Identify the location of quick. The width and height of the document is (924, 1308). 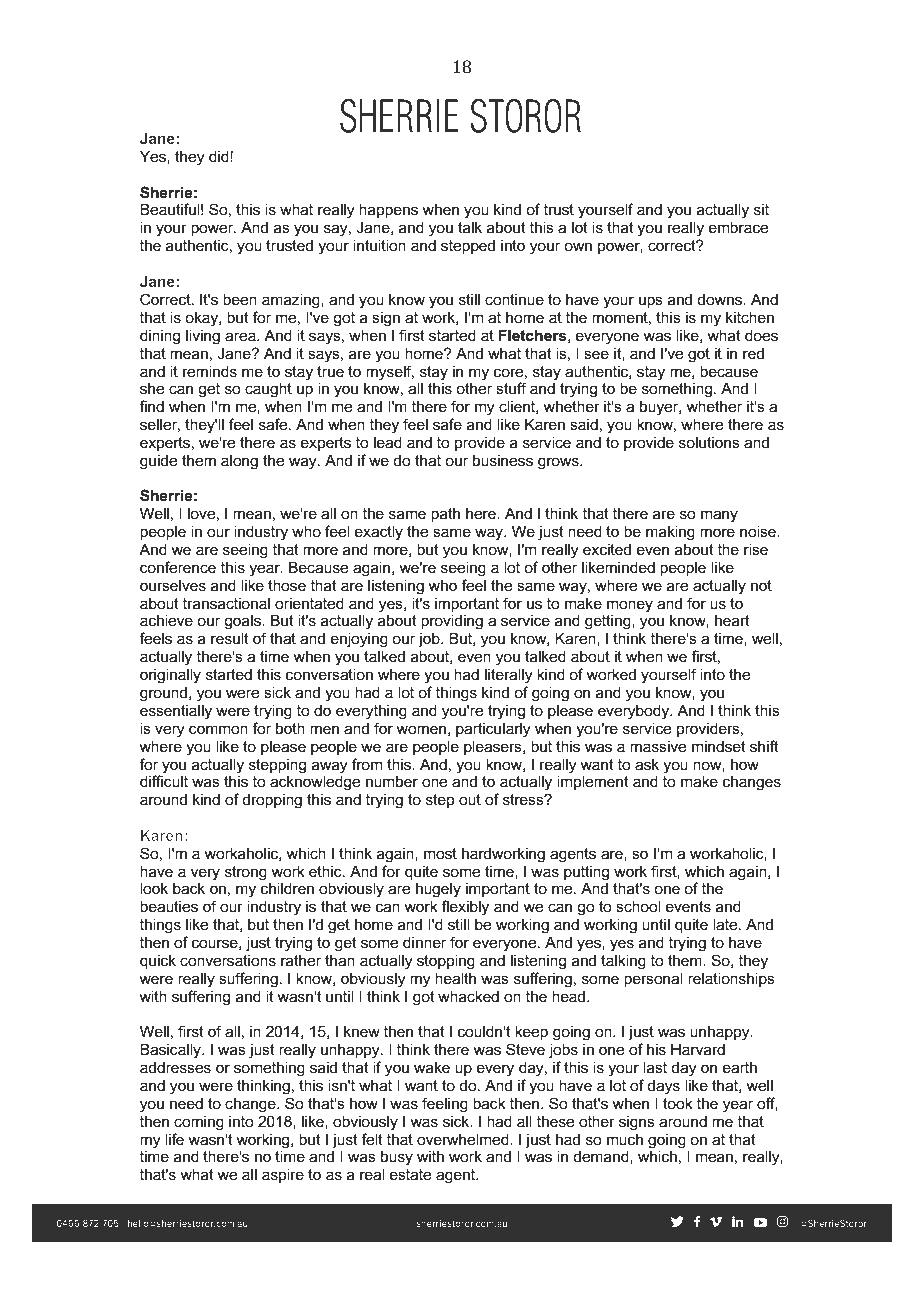
(158, 961).
